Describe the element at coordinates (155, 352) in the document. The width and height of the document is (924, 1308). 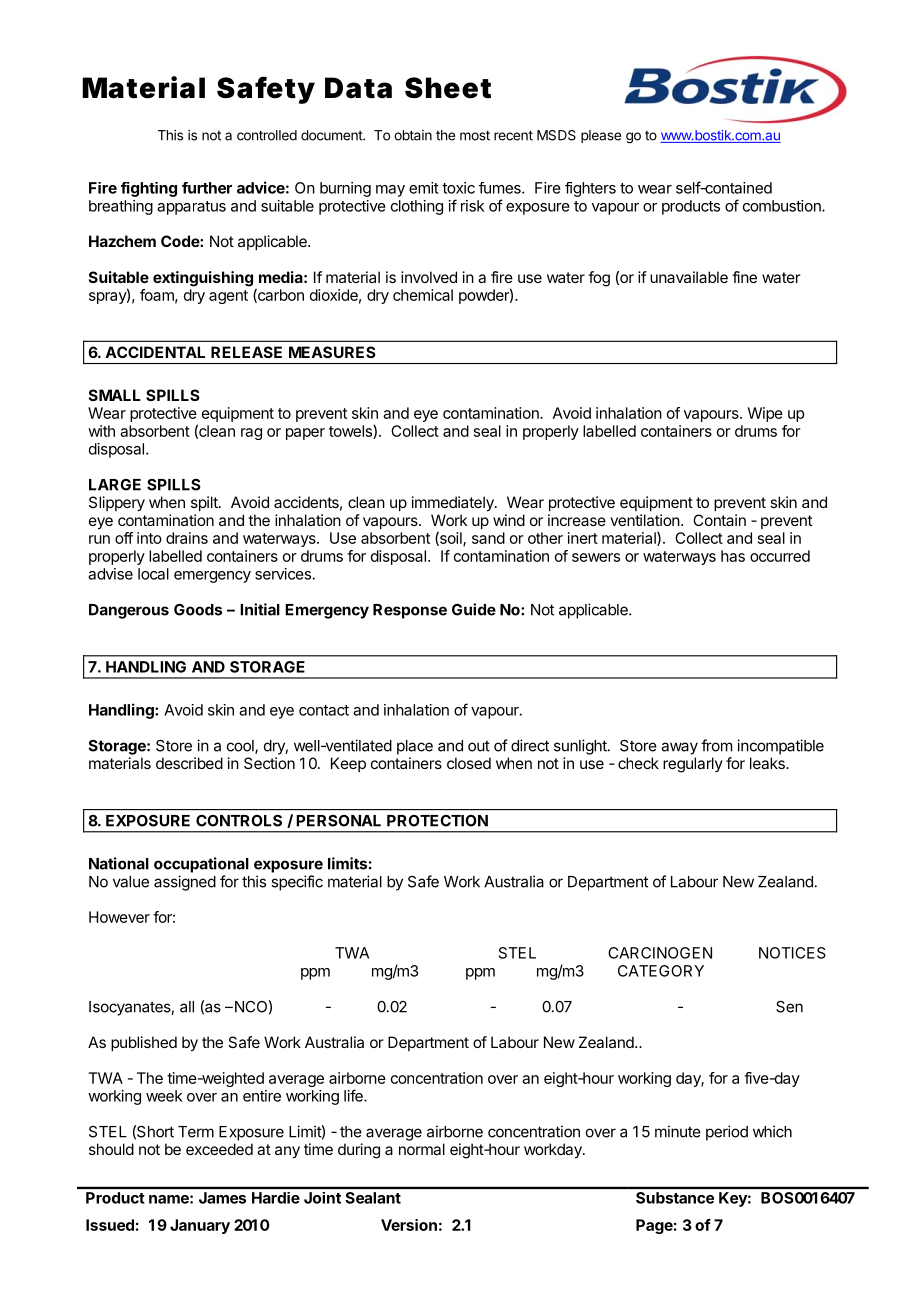
I see `ACCIDENTAL` at that location.
